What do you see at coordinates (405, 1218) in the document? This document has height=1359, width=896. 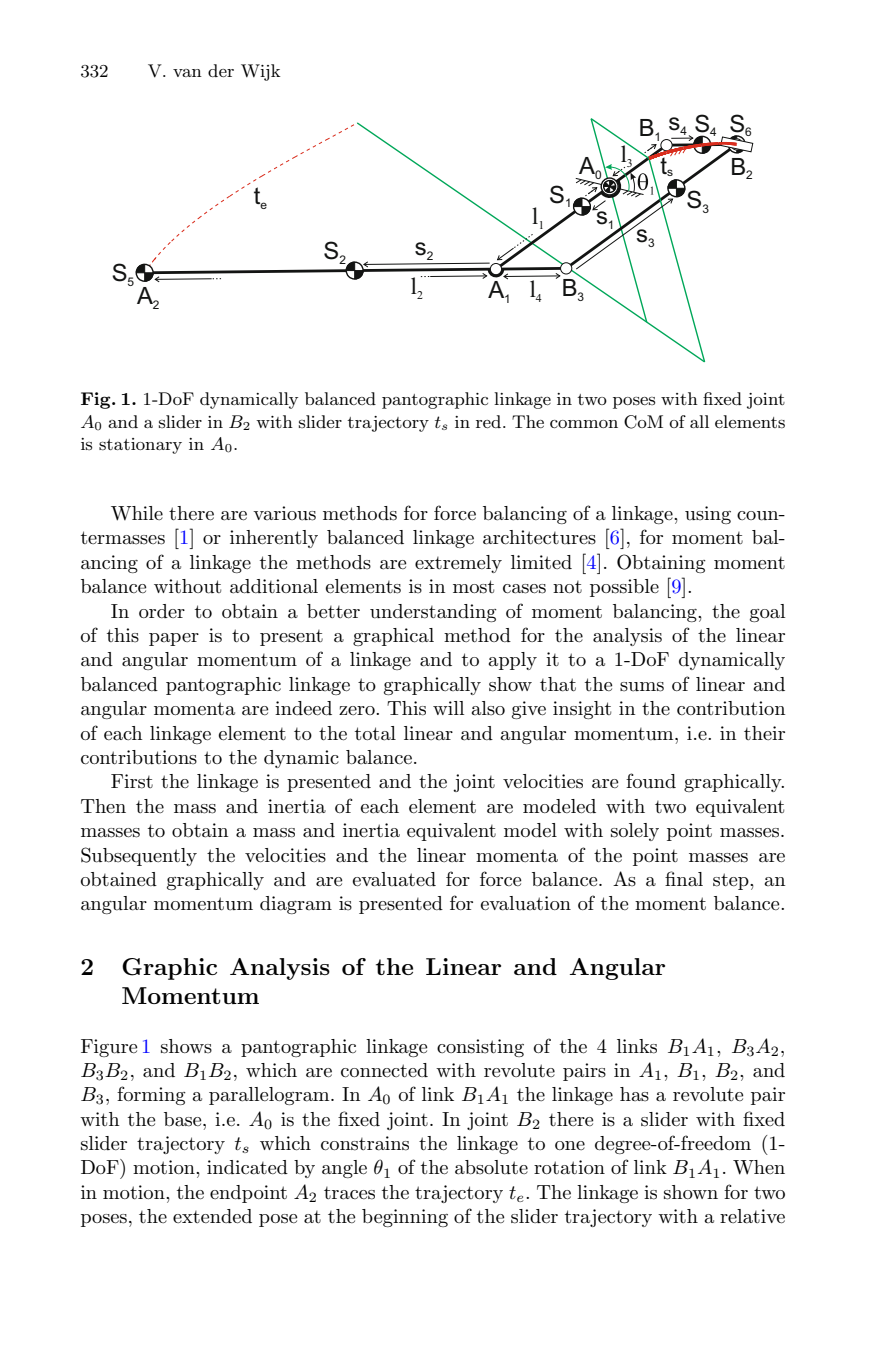 I see `beginning` at bounding box center [405, 1218].
